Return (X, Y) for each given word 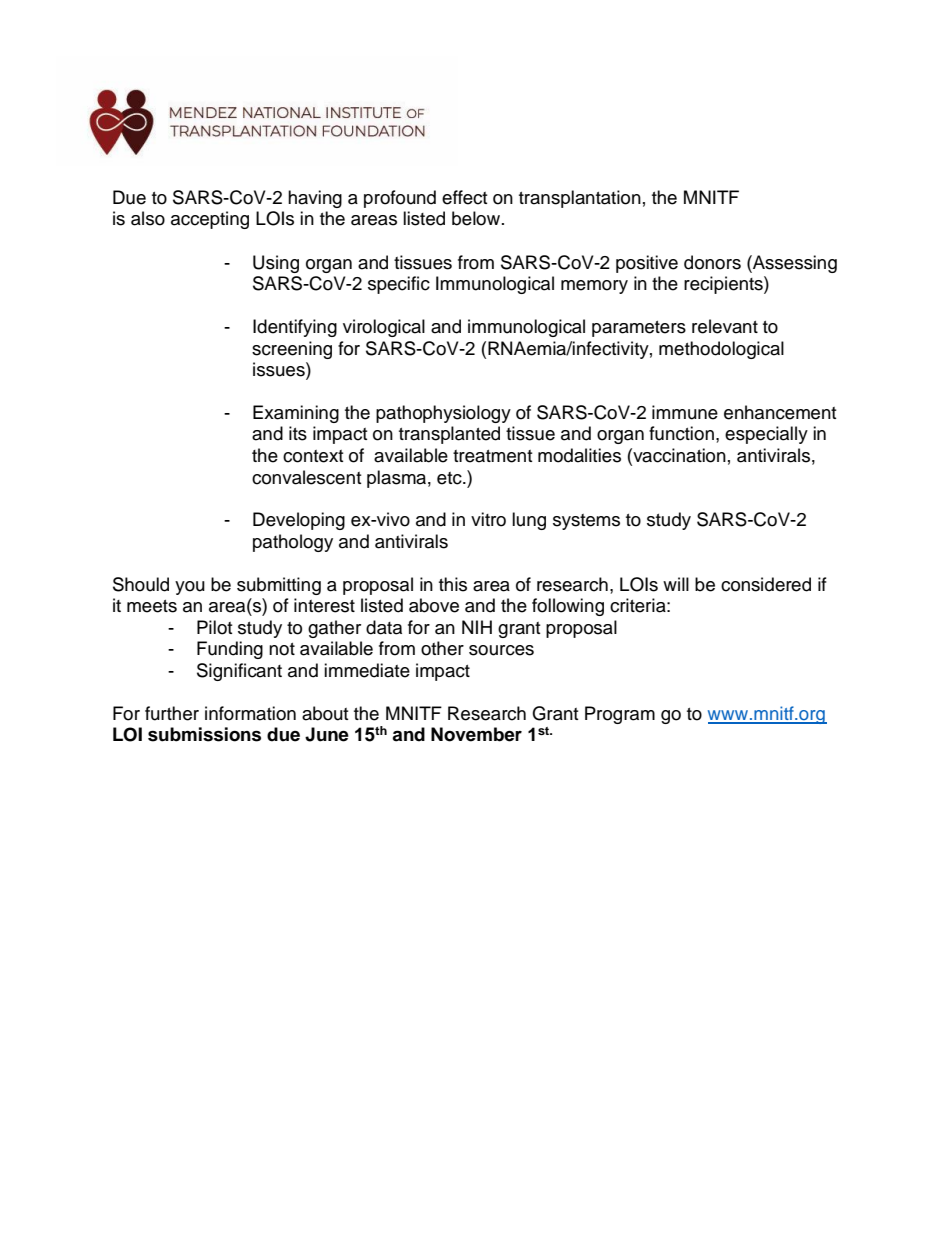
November (476, 734)
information (250, 713)
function (681, 433)
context (313, 456)
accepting (210, 220)
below (476, 218)
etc (450, 478)
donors (712, 262)
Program (620, 715)
